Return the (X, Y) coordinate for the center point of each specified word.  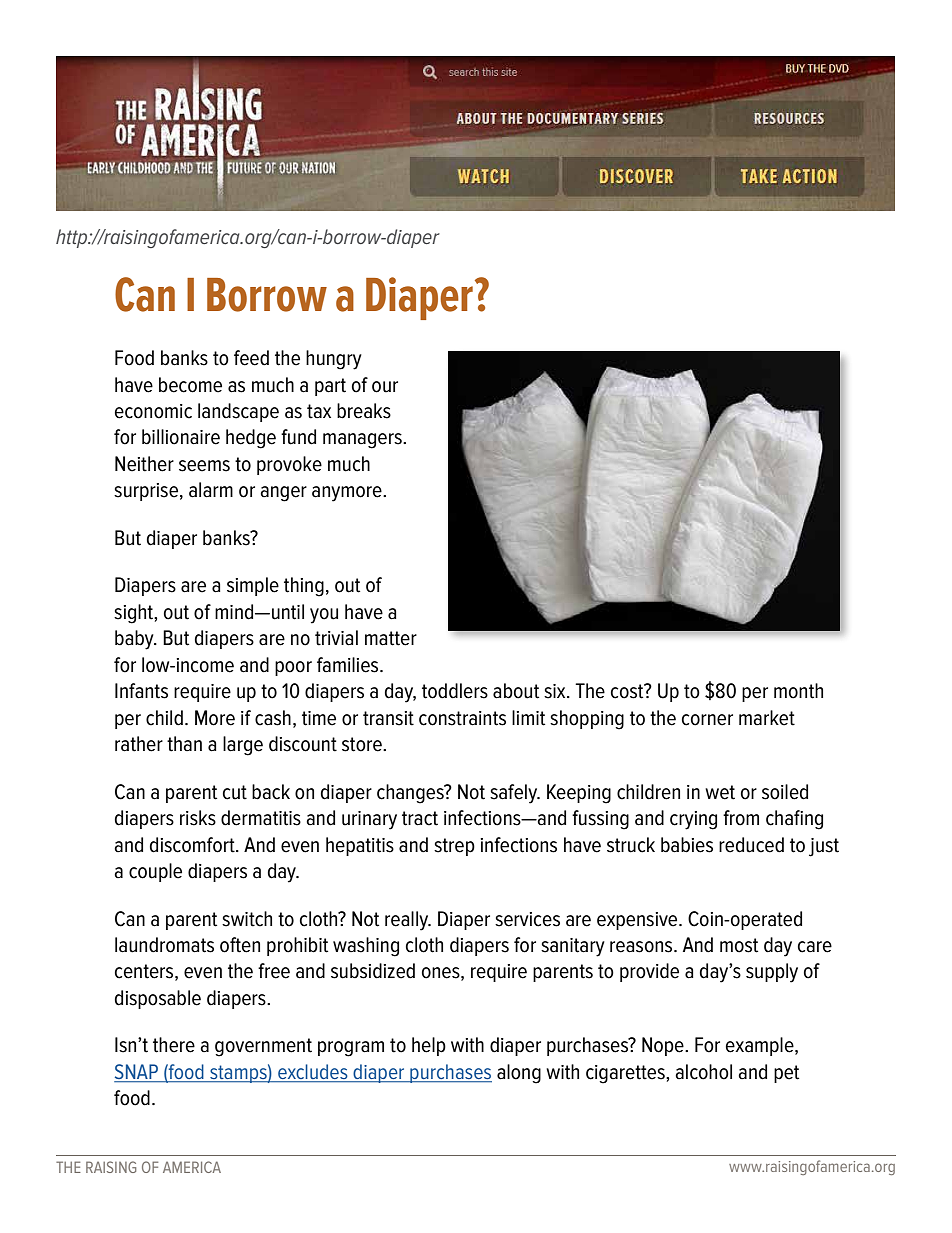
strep (454, 847)
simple (253, 586)
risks (198, 818)
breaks (364, 411)
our (385, 387)
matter (391, 638)
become (190, 385)
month (798, 691)
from (741, 818)
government (263, 1047)
